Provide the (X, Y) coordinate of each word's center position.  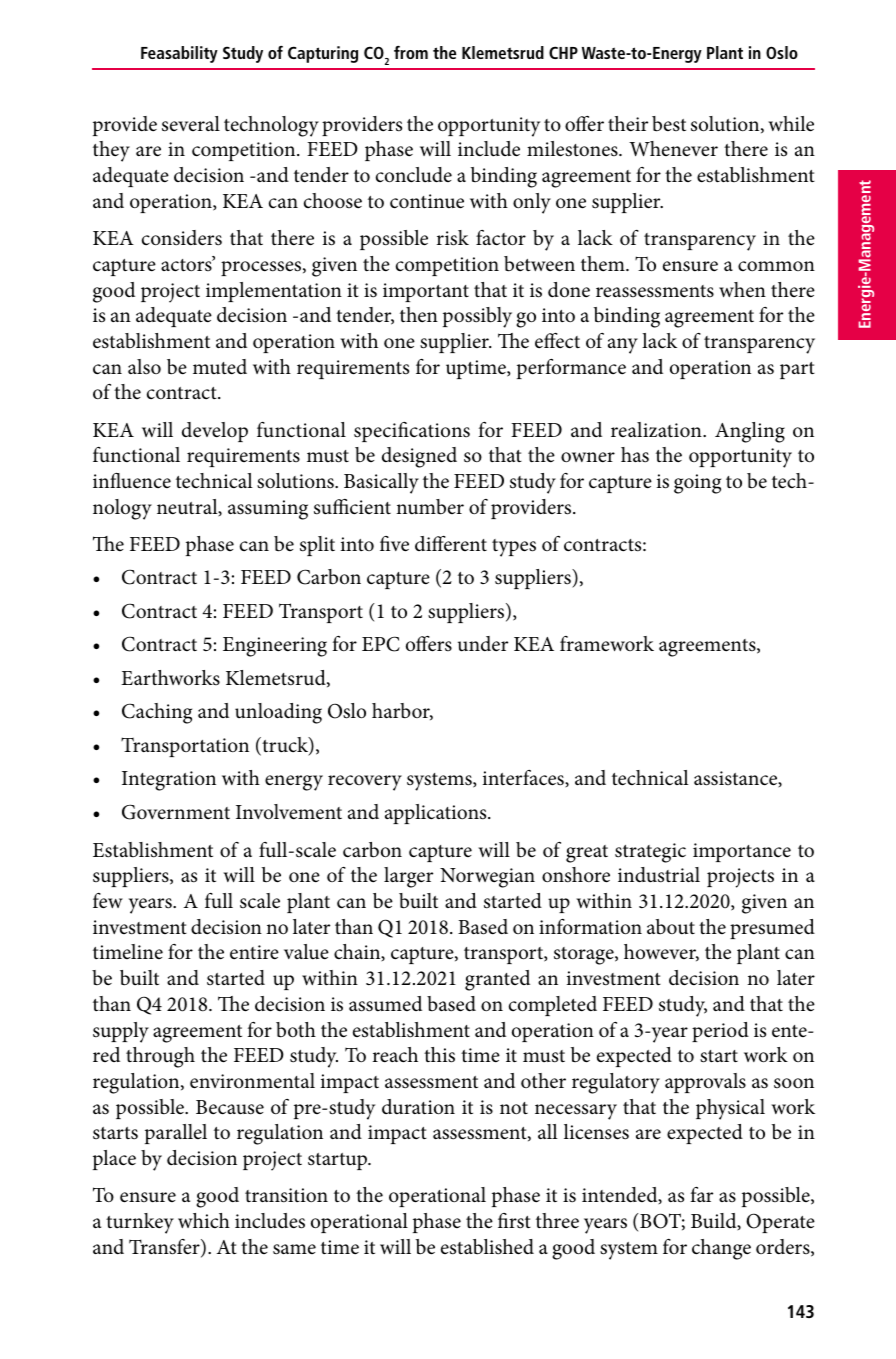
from (411, 52)
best (669, 124)
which (204, 1220)
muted (220, 367)
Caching (157, 713)
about (671, 927)
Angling (750, 432)
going (697, 484)
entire (254, 952)
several (191, 124)
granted (497, 980)
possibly (477, 317)
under (483, 644)
